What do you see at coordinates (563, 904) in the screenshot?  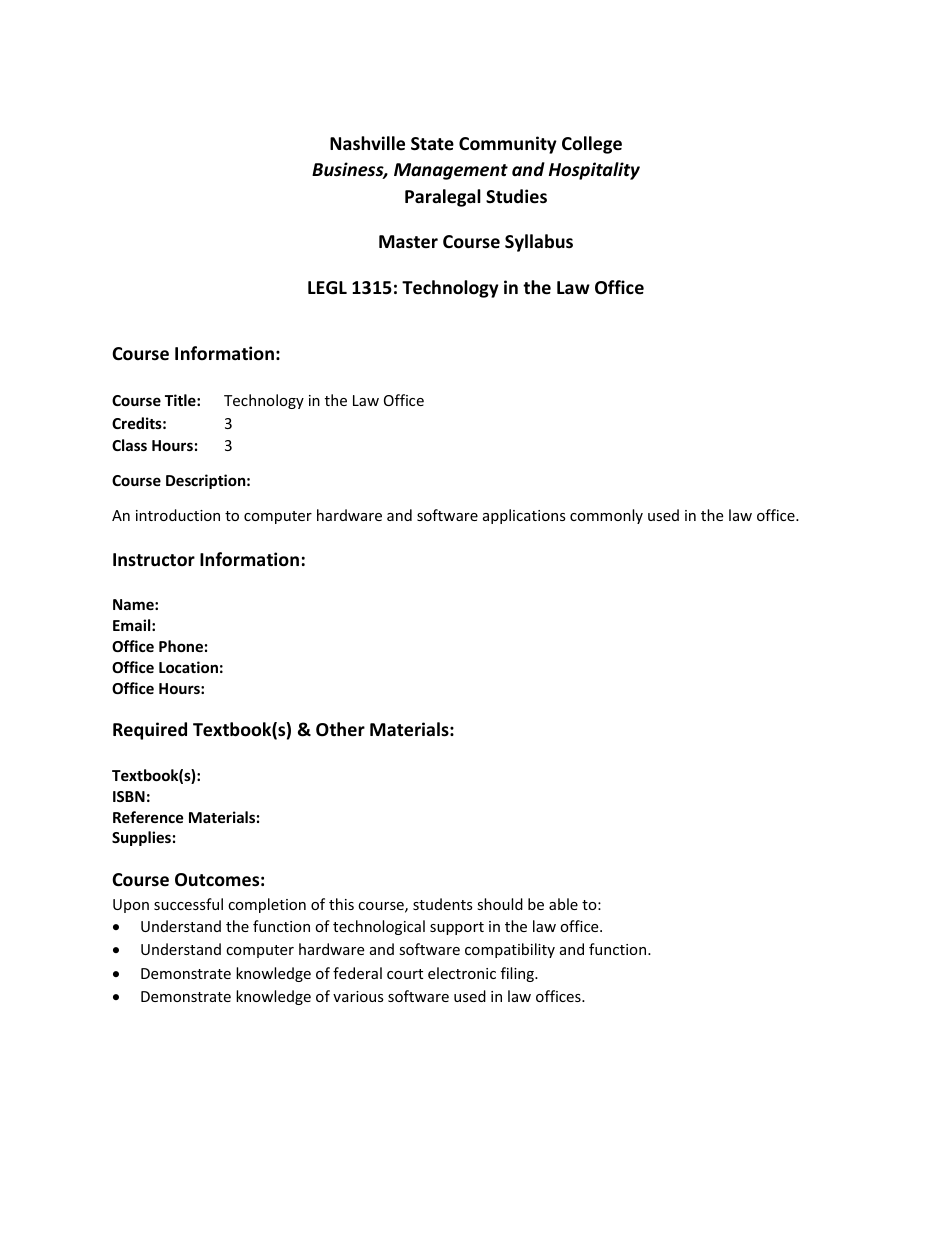 I see `able` at bounding box center [563, 904].
